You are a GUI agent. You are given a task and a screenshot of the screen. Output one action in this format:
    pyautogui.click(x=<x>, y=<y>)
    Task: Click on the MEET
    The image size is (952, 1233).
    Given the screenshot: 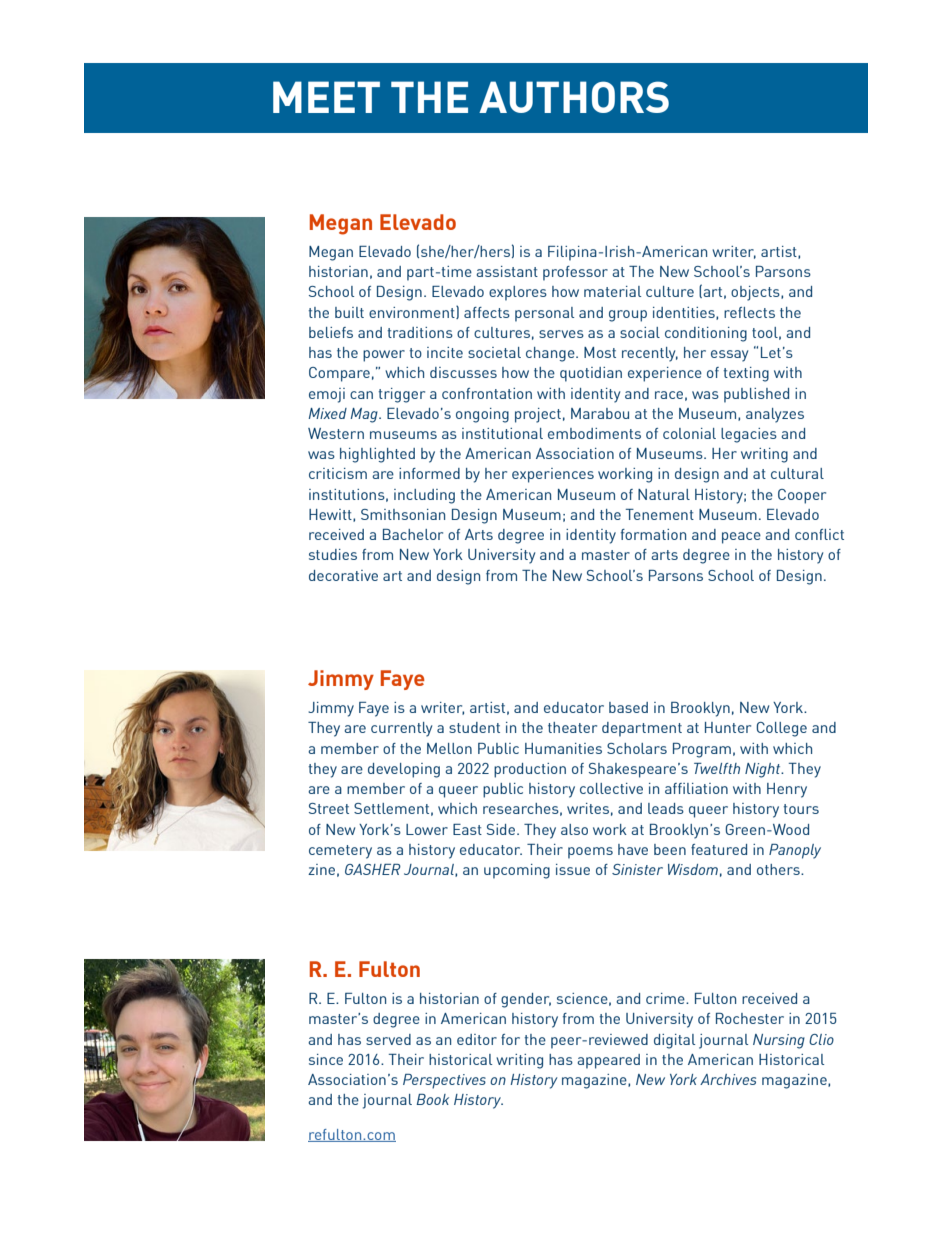 What is the action you would take?
    pyautogui.click(x=326, y=97)
